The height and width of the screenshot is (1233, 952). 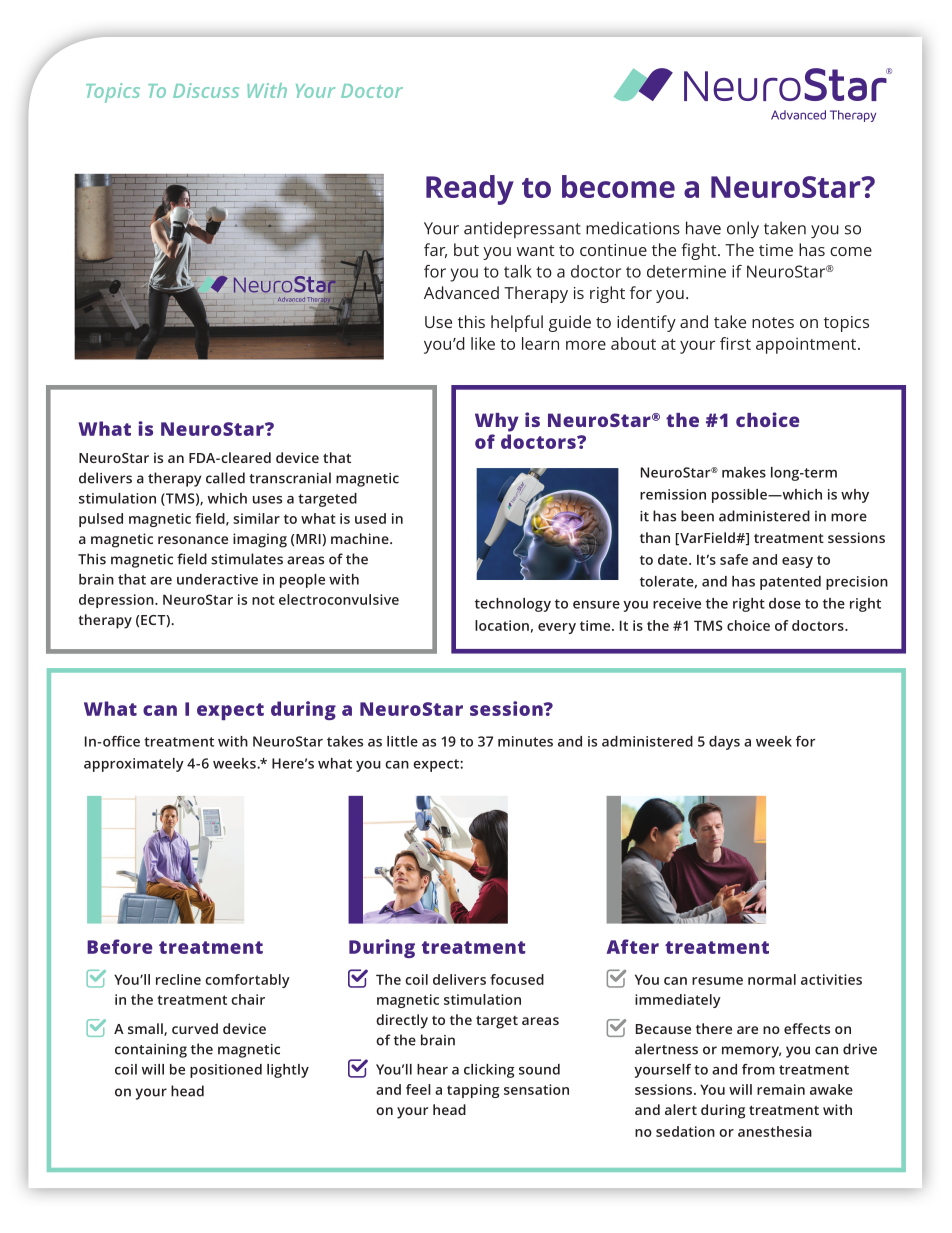 I want to click on Discuss, so click(x=206, y=90).
